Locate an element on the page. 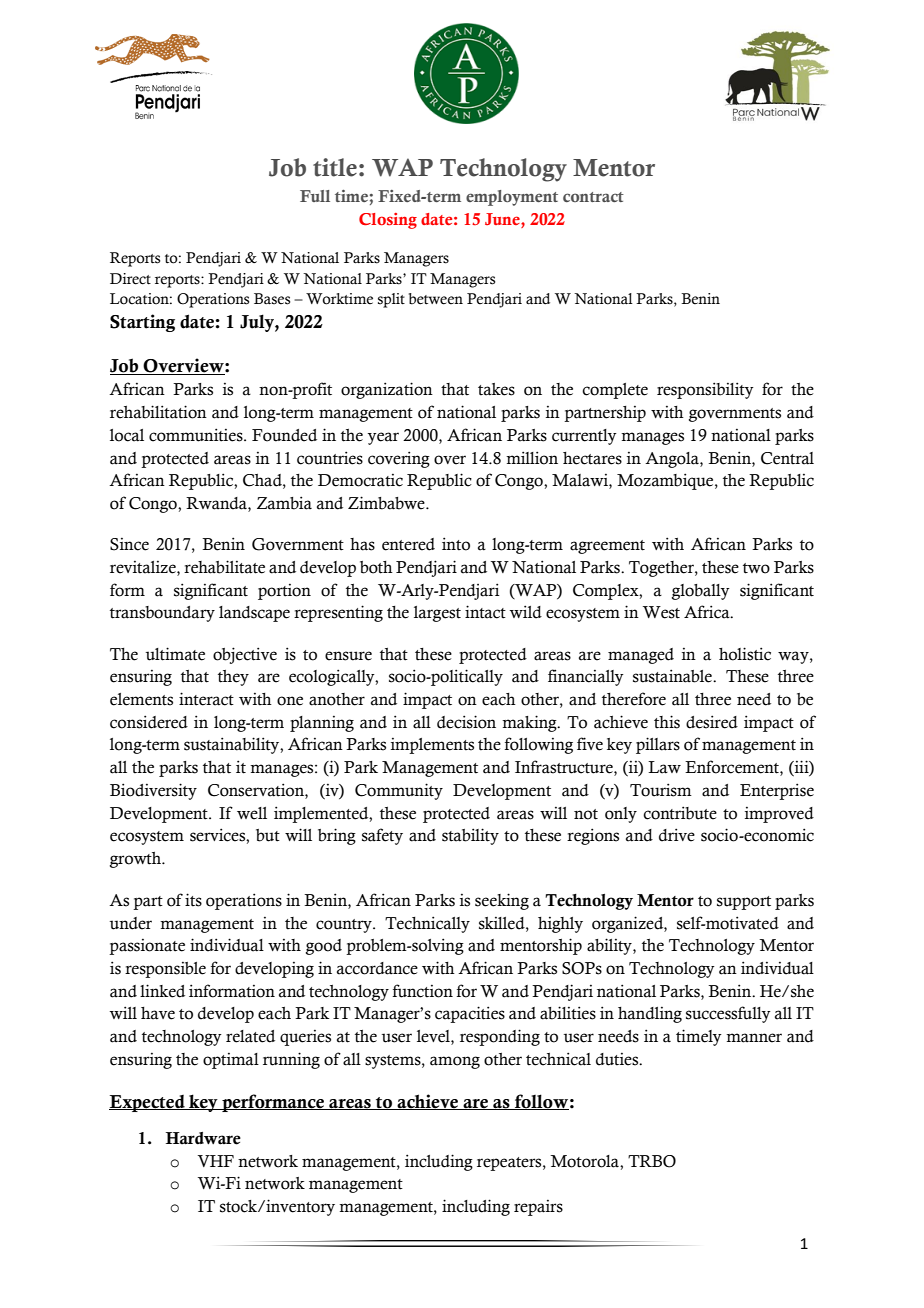  interact is located at coordinates (206, 699).
